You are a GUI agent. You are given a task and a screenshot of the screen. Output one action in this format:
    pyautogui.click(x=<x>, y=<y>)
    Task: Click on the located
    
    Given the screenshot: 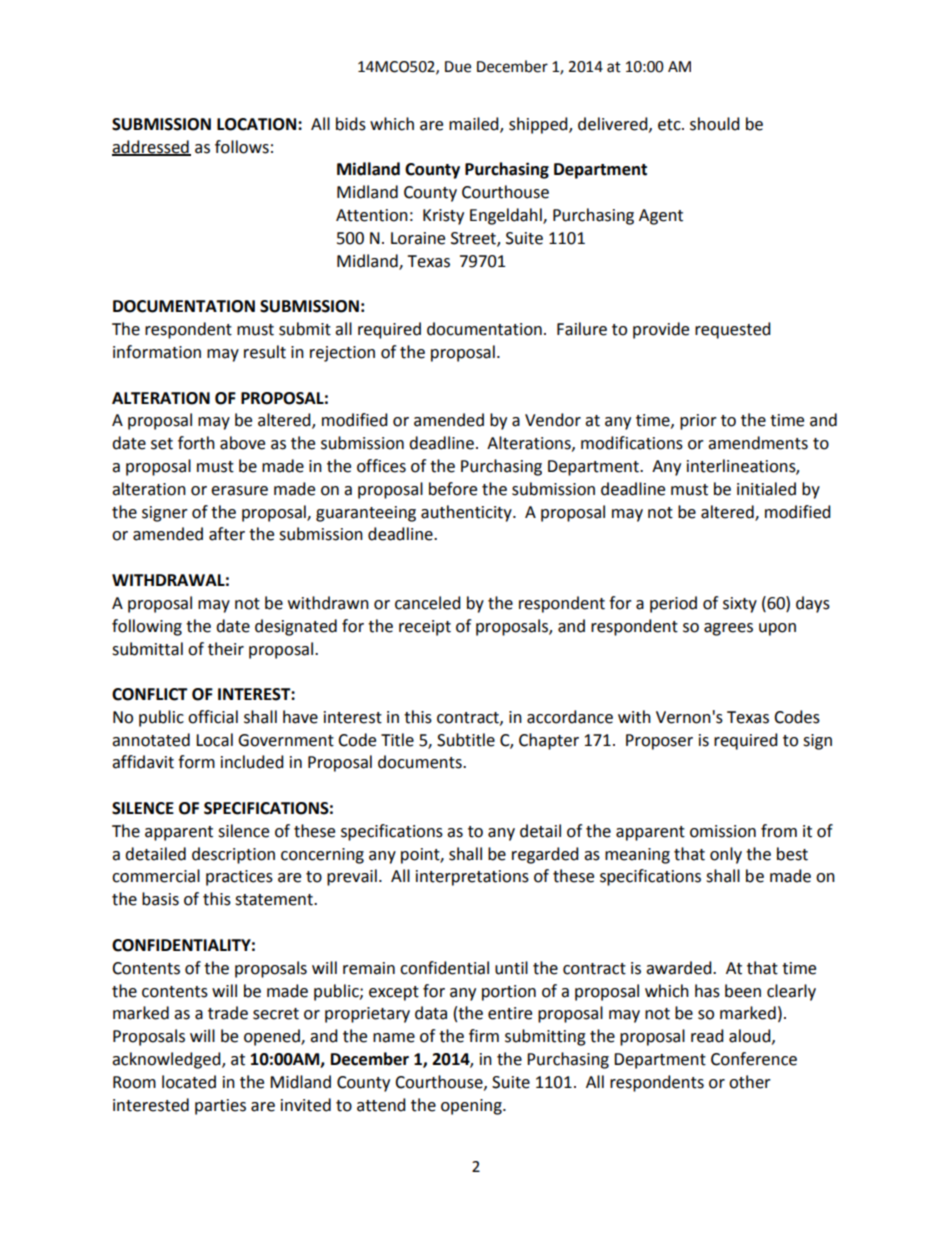 What is the action you would take?
    pyautogui.click(x=189, y=1082)
